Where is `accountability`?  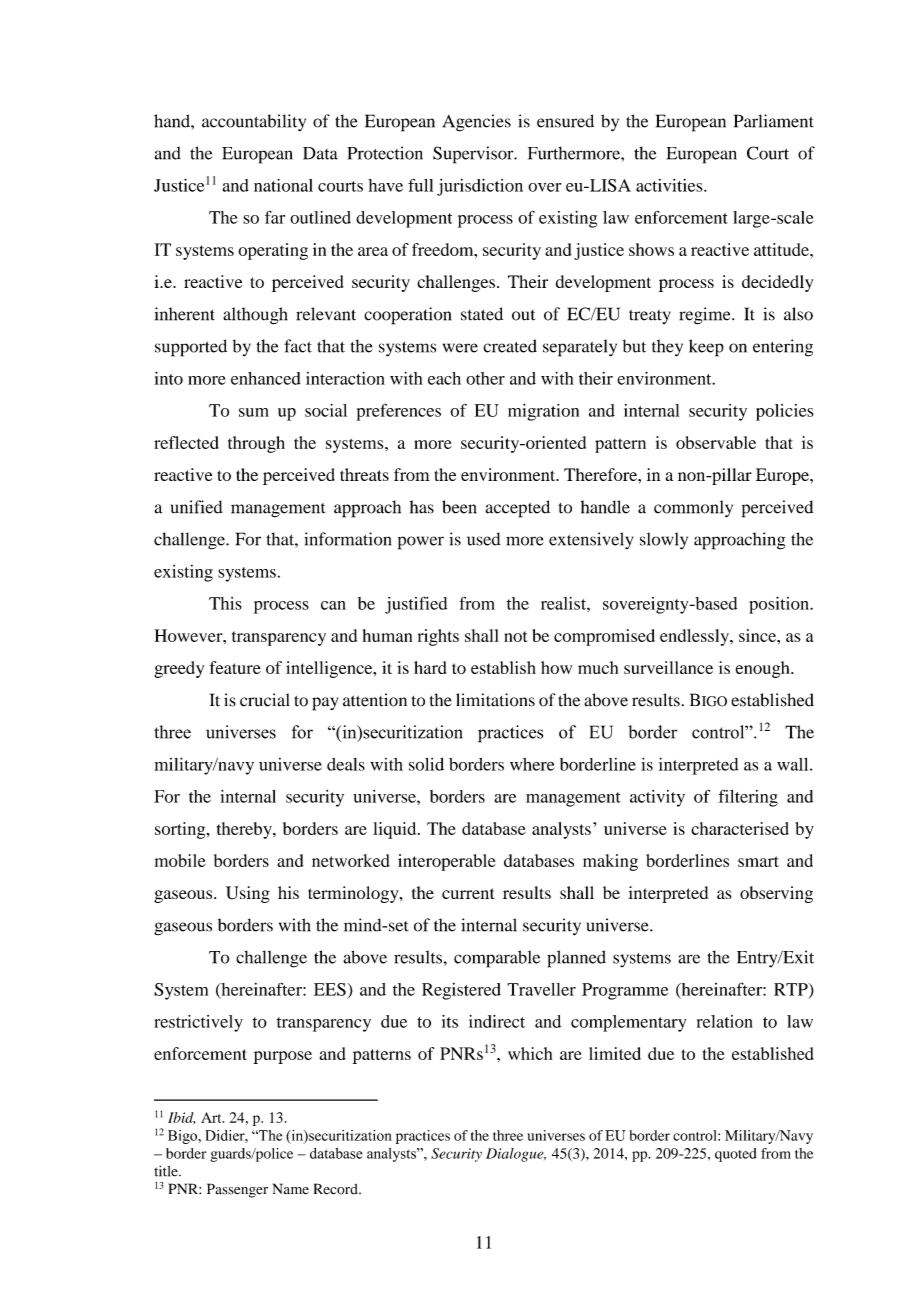
accountability is located at coordinates (254, 123).
